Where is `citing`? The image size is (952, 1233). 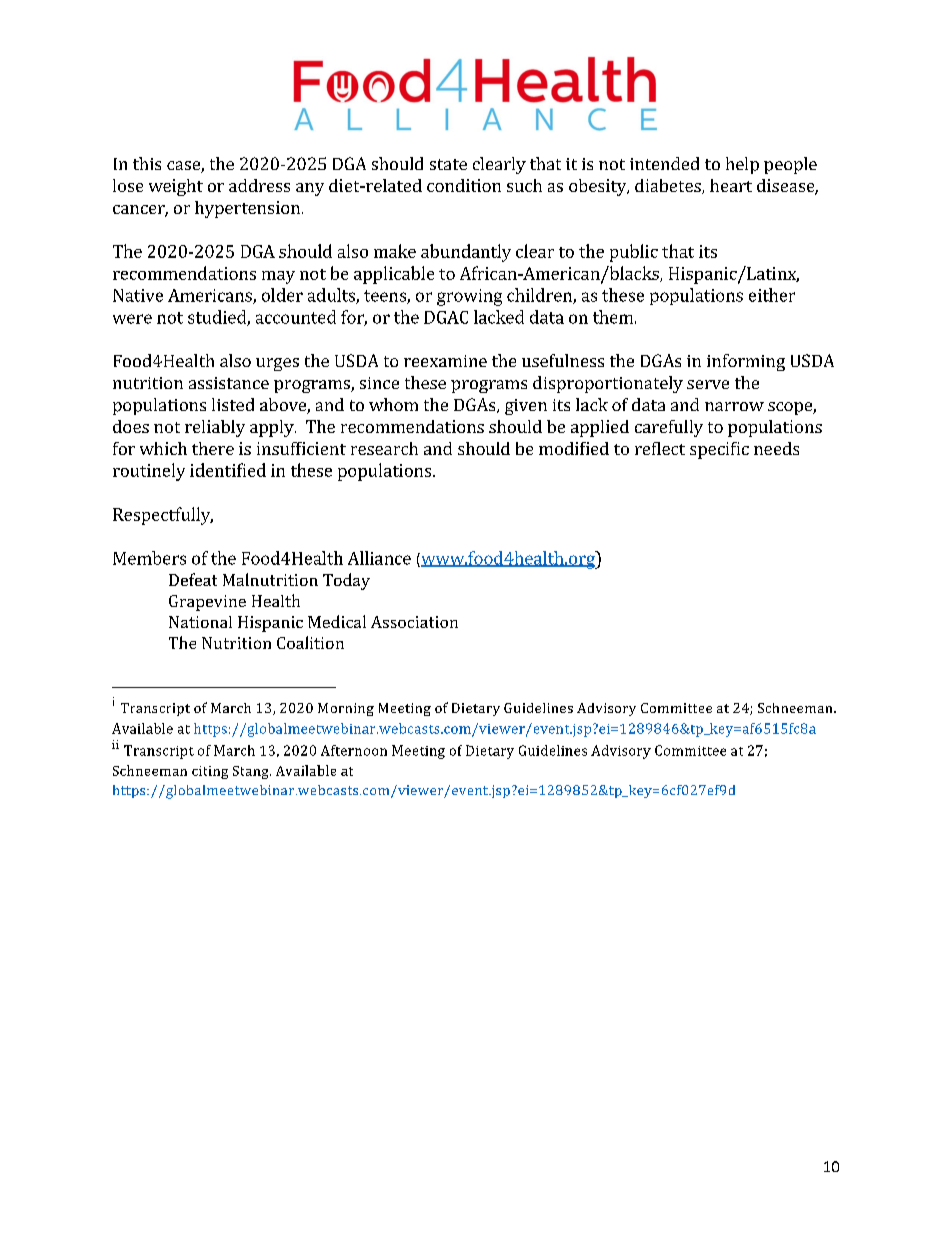 citing is located at coordinates (210, 772).
